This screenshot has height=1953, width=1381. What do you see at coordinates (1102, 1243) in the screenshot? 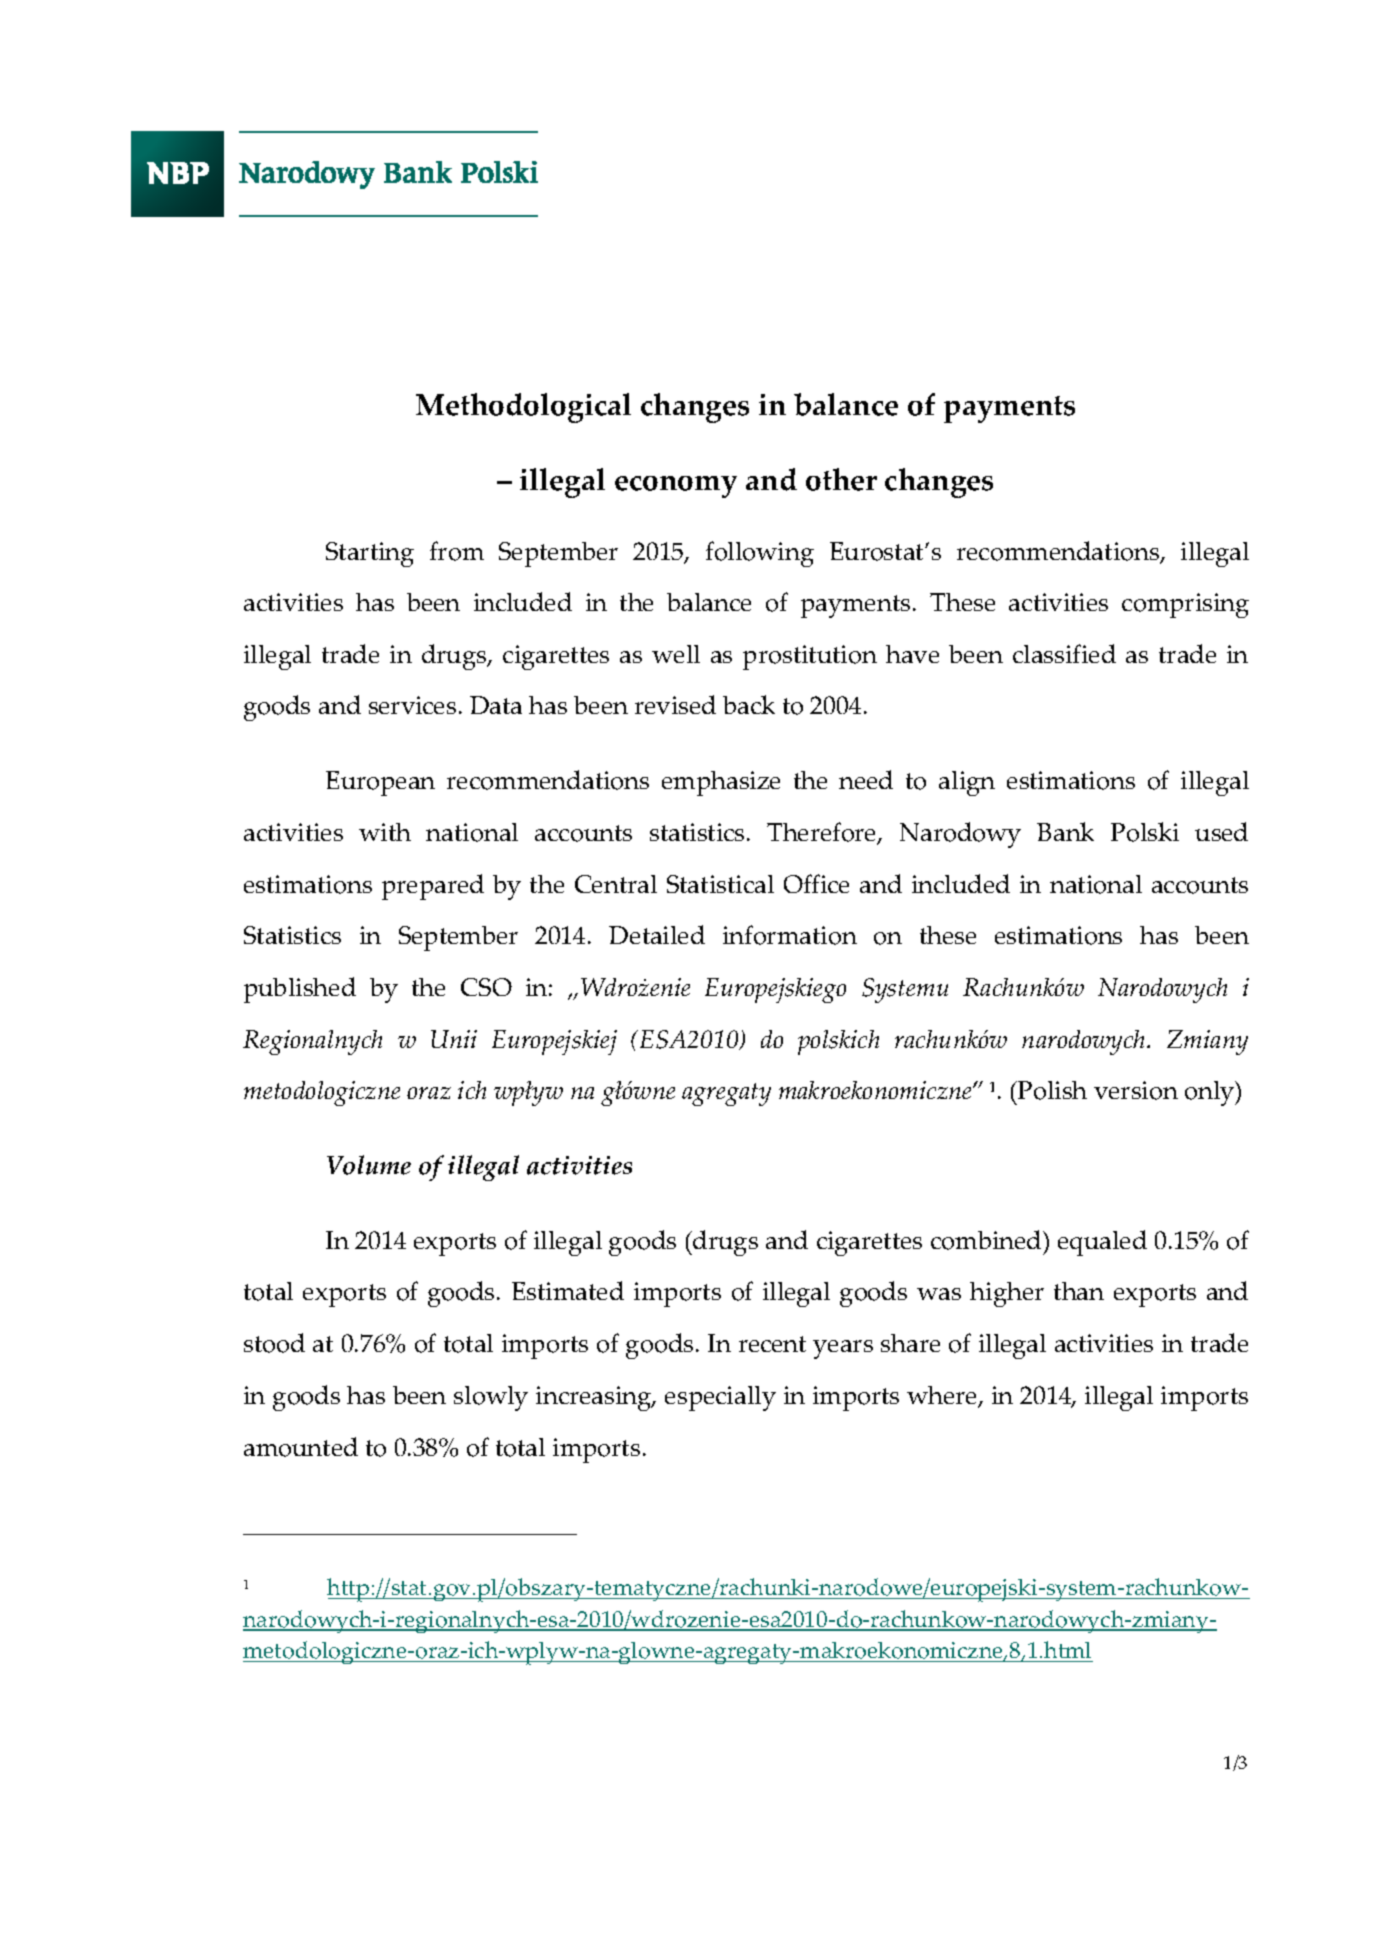
I see `equaled` at bounding box center [1102, 1243].
